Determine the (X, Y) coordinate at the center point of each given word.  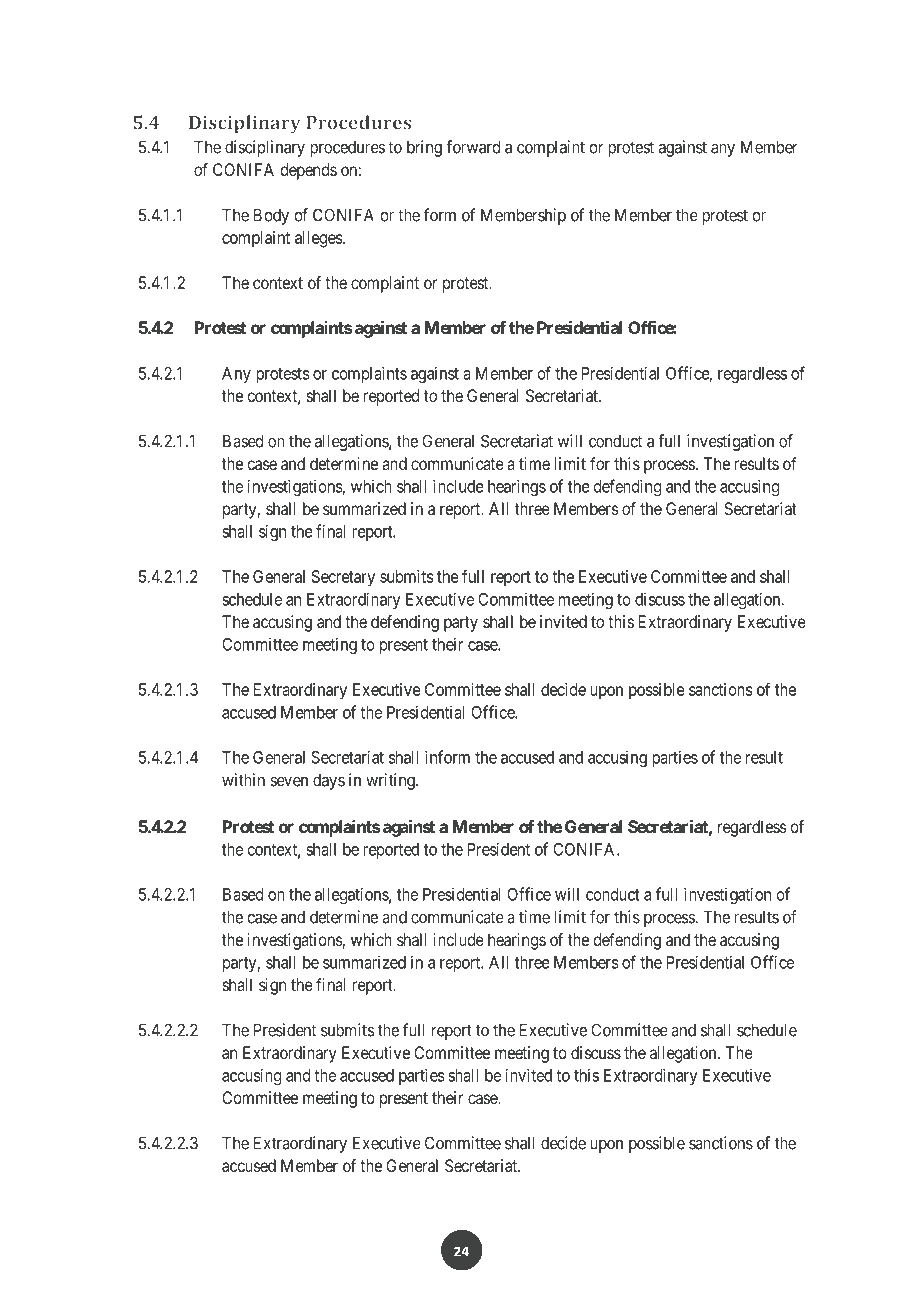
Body (271, 216)
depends (308, 171)
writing (391, 781)
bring (424, 148)
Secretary (343, 578)
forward (473, 147)
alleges (319, 239)
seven (289, 782)
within (243, 780)
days (329, 781)
